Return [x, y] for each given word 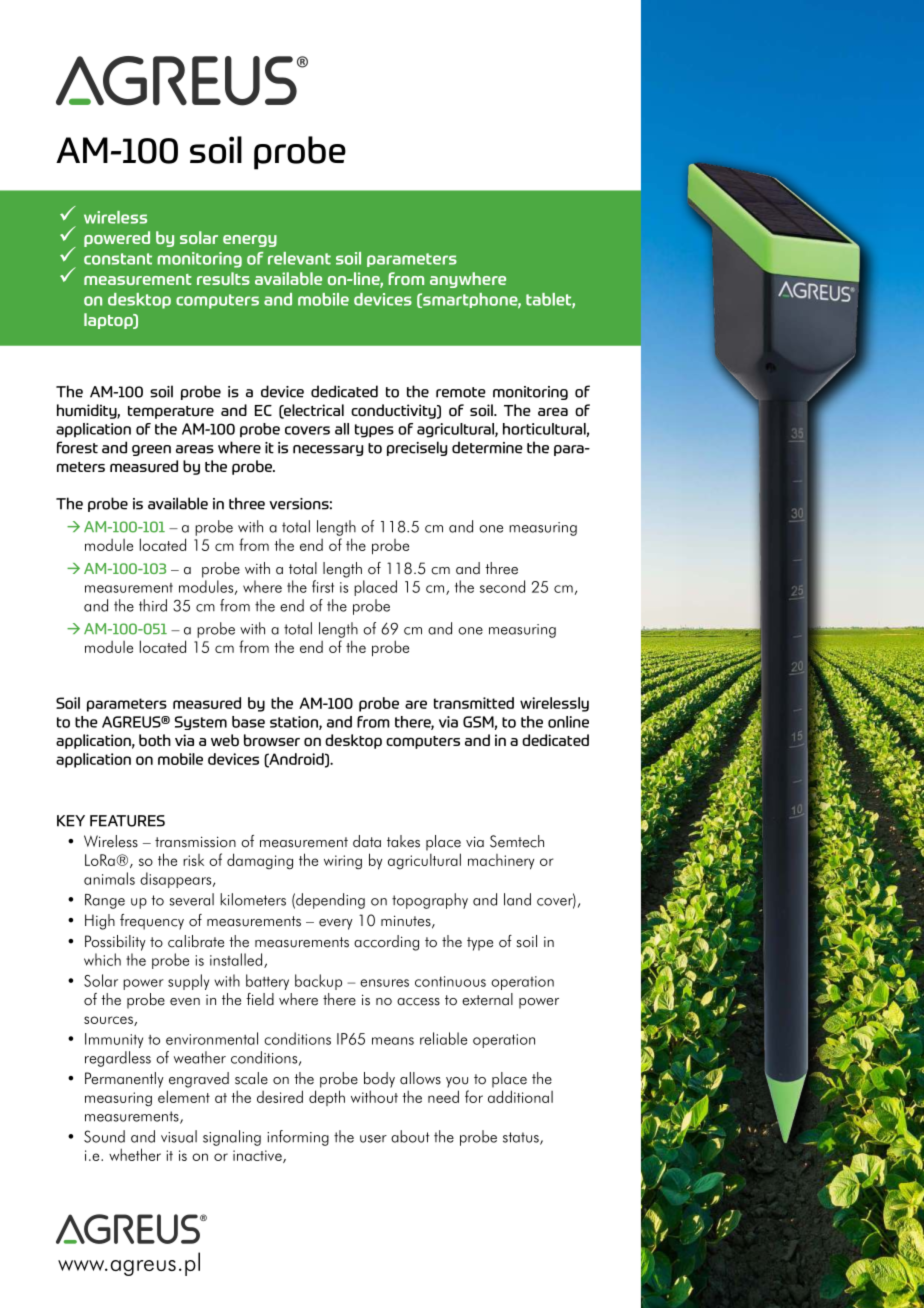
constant [118, 259]
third [153, 605]
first [323, 586]
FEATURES [127, 821]
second [502, 586]
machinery [501, 862]
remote [461, 392]
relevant [299, 258]
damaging [260, 861]
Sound [104, 1136]
